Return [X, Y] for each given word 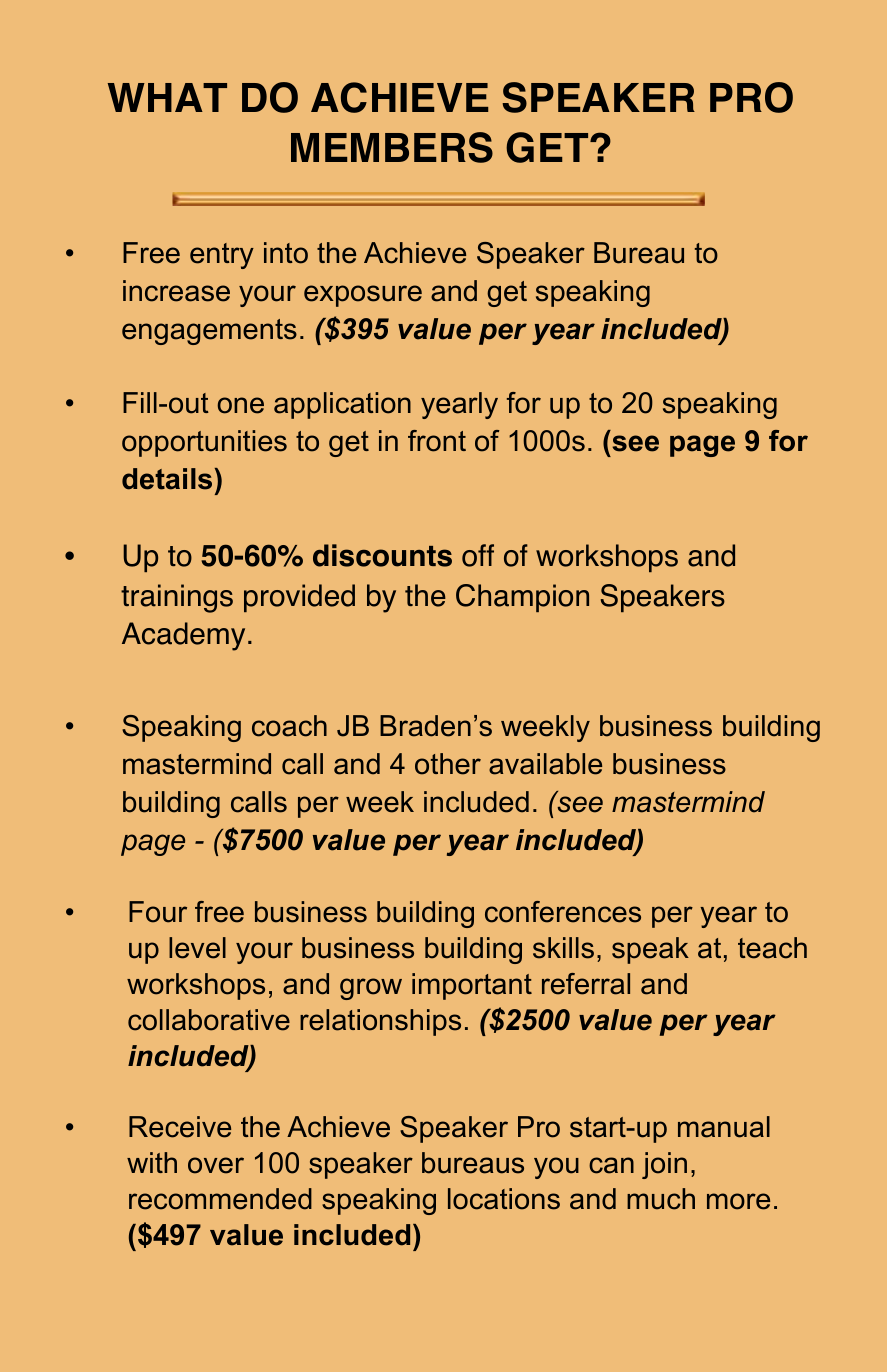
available [545, 764]
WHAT [167, 97]
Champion [522, 598]
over [216, 1165]
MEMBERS [392, 147]
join [664, 1165]
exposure [363, 296]
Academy [183, 636]
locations [504, 1199]
